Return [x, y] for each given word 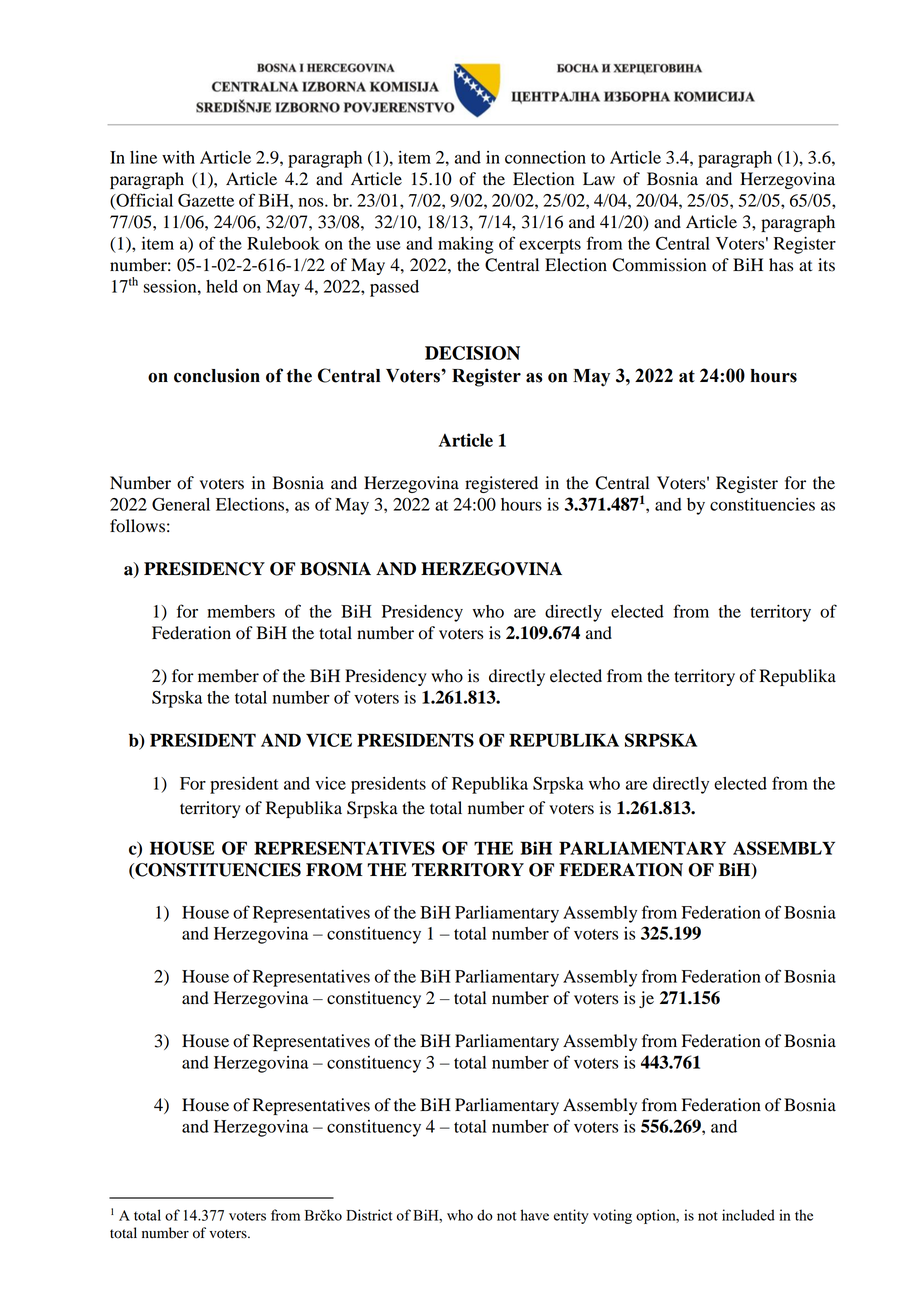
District [369, 1215]
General [181, 504]
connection [545, 157]
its [826, 265]
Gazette [206, 200]
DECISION [472, 353]
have [535, 1215]
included [748, 1215]
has [781, 265]
